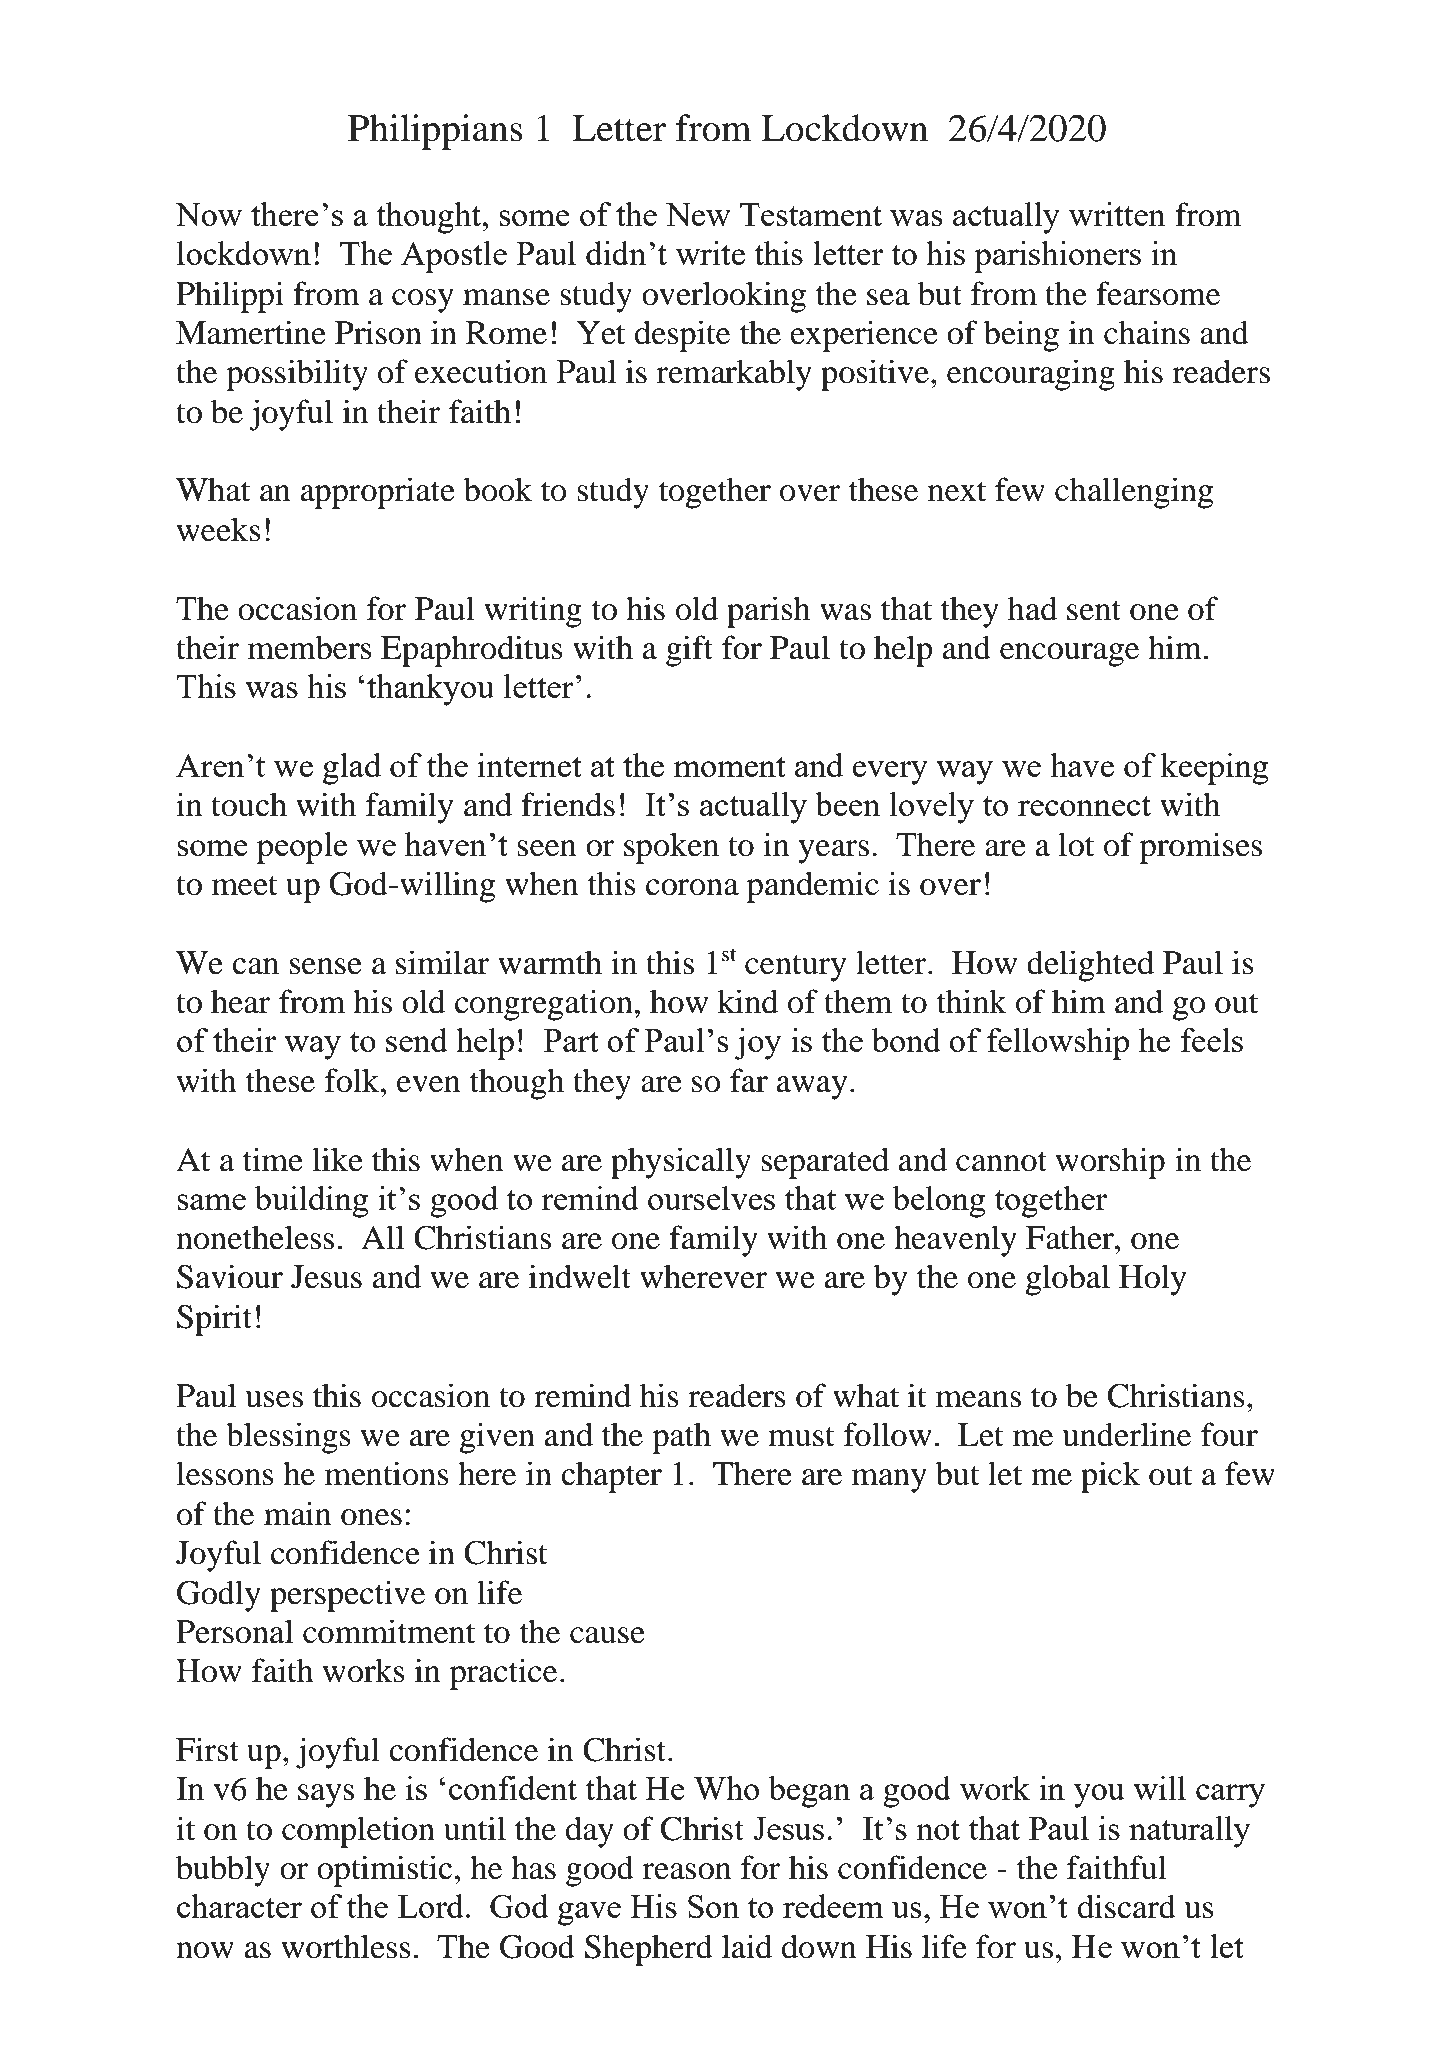  I want to click on write, so click(710, 253).
